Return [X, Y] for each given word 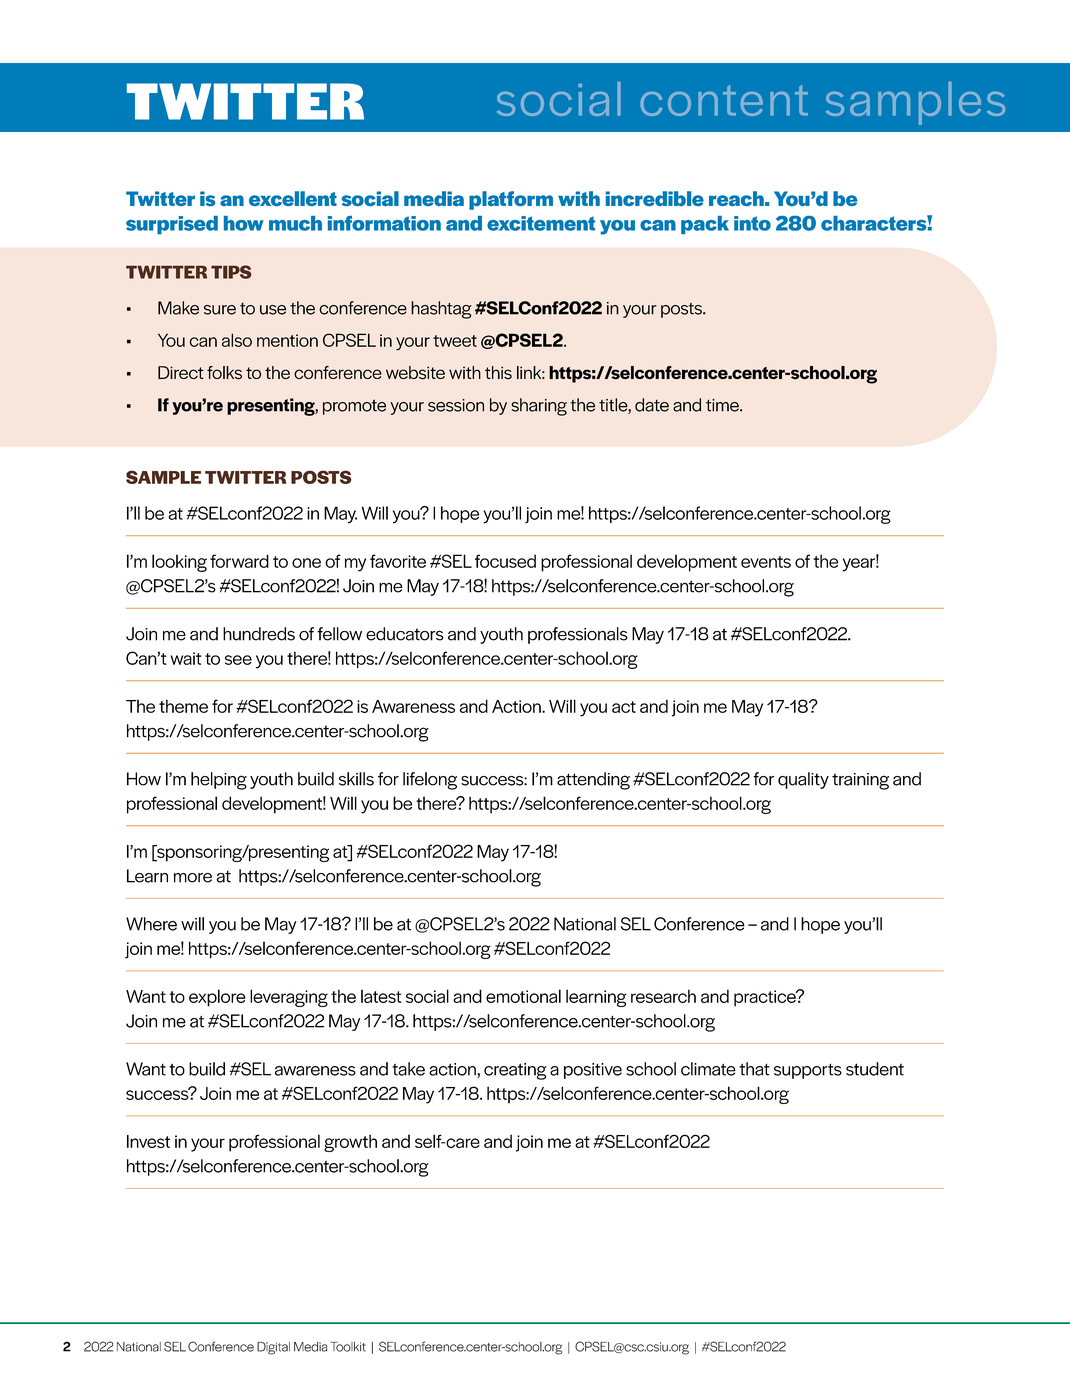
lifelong [430, 781]
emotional [523, 996]
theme [183, 706]
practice [766, 998]
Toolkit [348, 1347]
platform [511, 200]
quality [803, 780]
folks [224, 373]
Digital [273, 1348]
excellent [293, 198]
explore [217, 998]
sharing [539, 407]
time [723, 405]
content [724, 100]
